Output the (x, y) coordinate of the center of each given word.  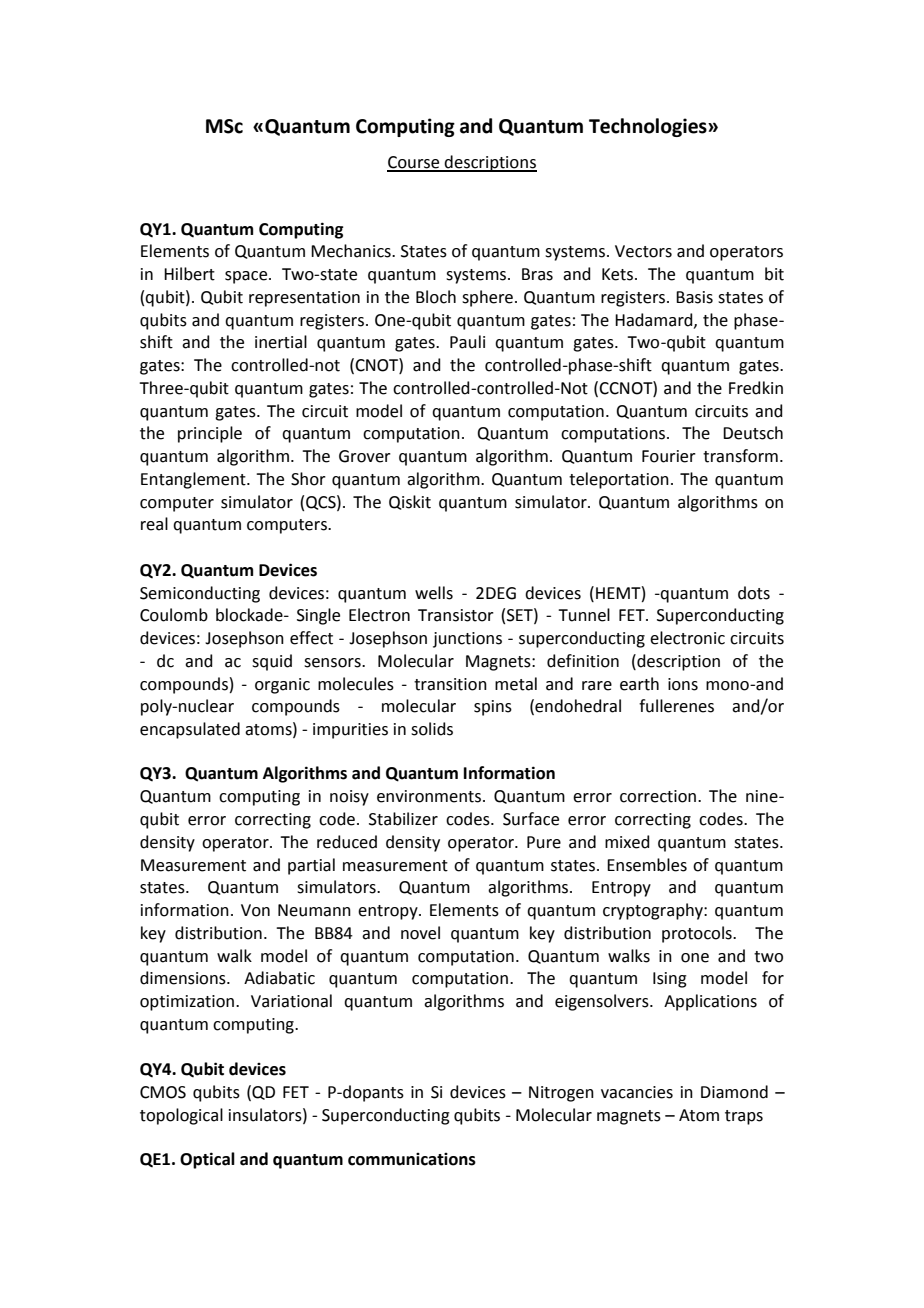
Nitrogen (561, 1094)
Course (414, 163)
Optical (207, 1160)
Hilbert (189, 274)
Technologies (649, 127)
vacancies (637, 1092)
